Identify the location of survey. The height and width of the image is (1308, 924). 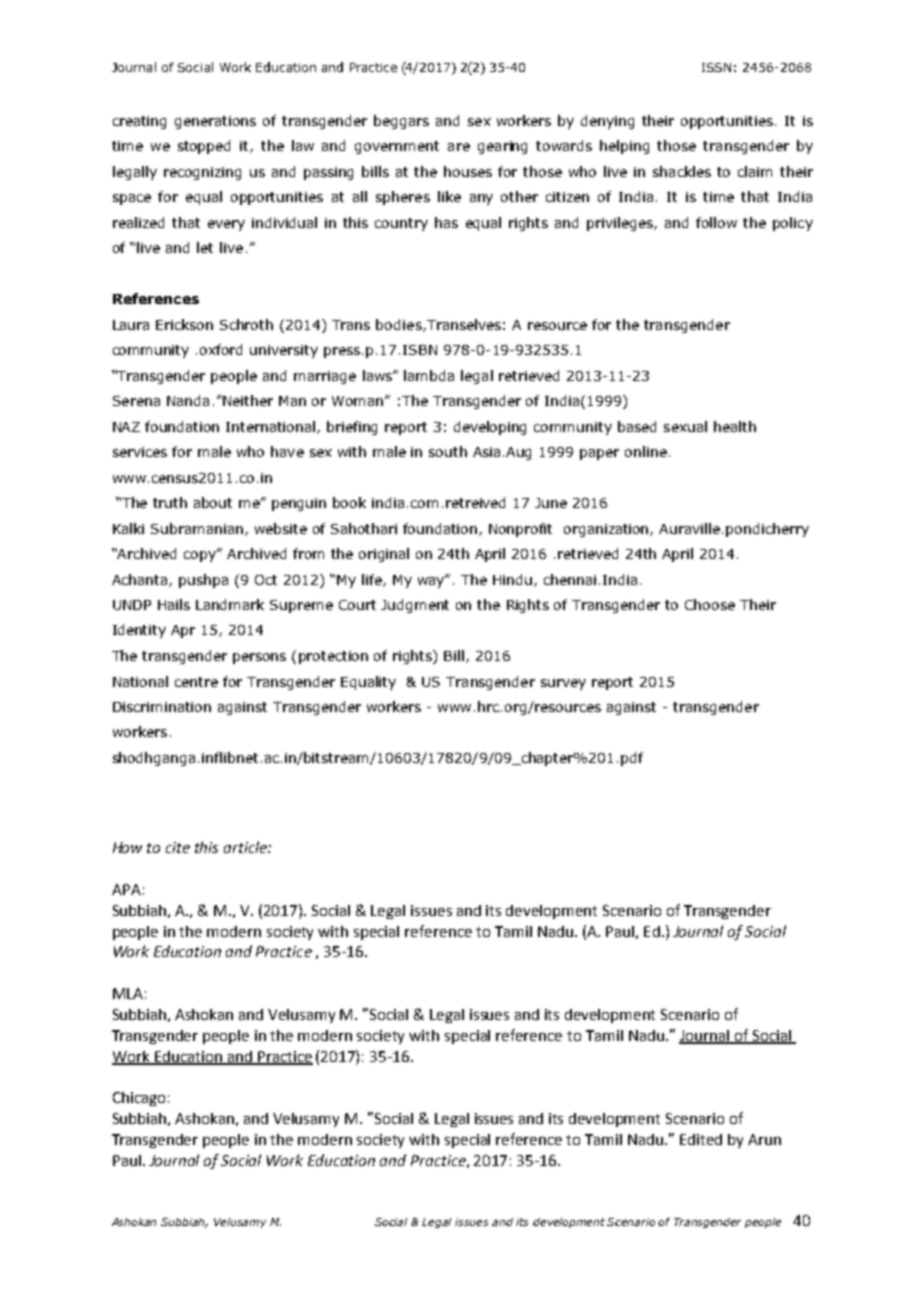
(563, 684).
